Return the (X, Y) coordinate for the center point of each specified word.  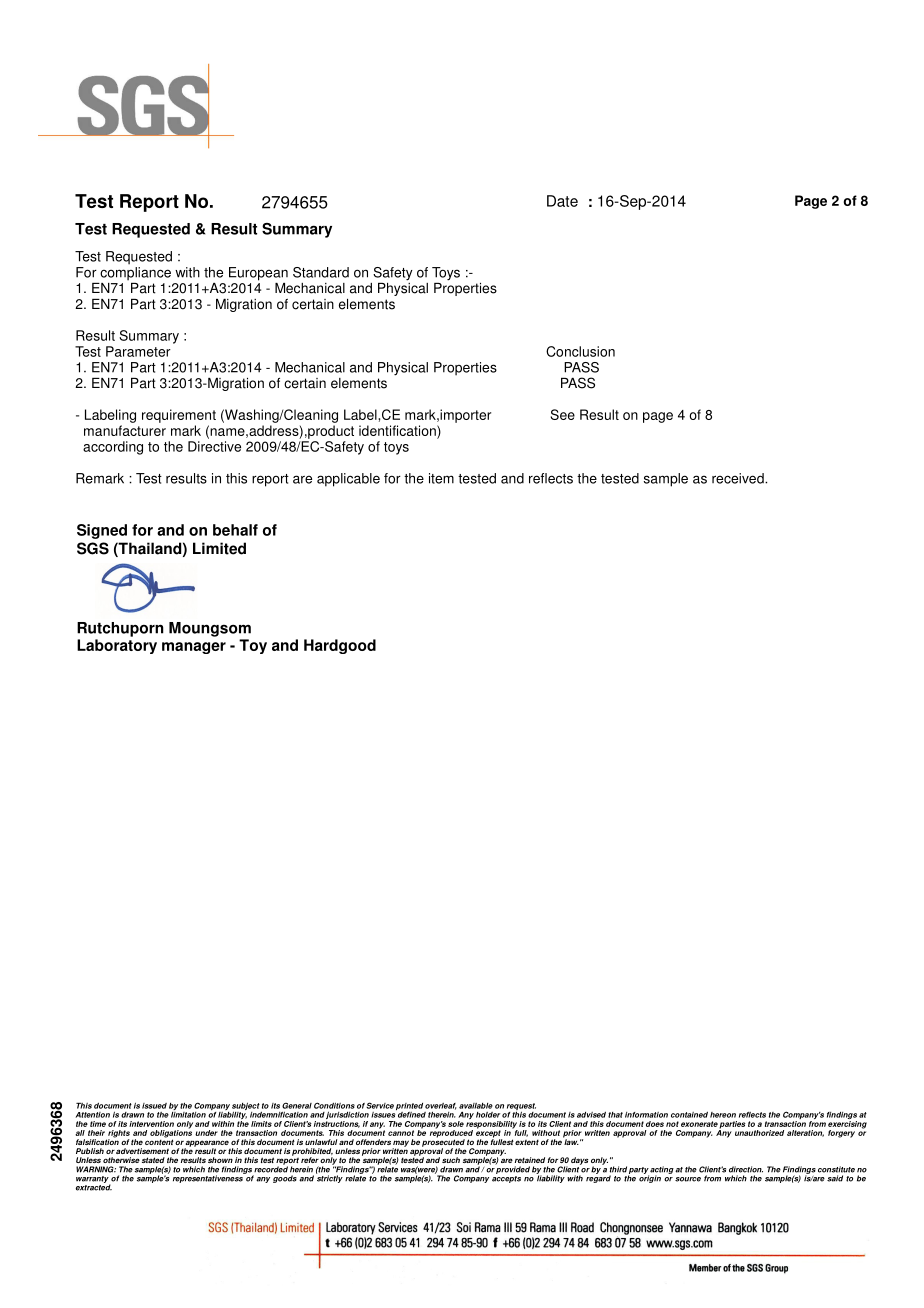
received (739, 478)
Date (562, 201)
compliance (135, 274)
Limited (219, 548)
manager (194, 648)
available (476, 1106)
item (441, 478)
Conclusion (580, 351)
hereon (723, 1115)
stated (153, 1160)
